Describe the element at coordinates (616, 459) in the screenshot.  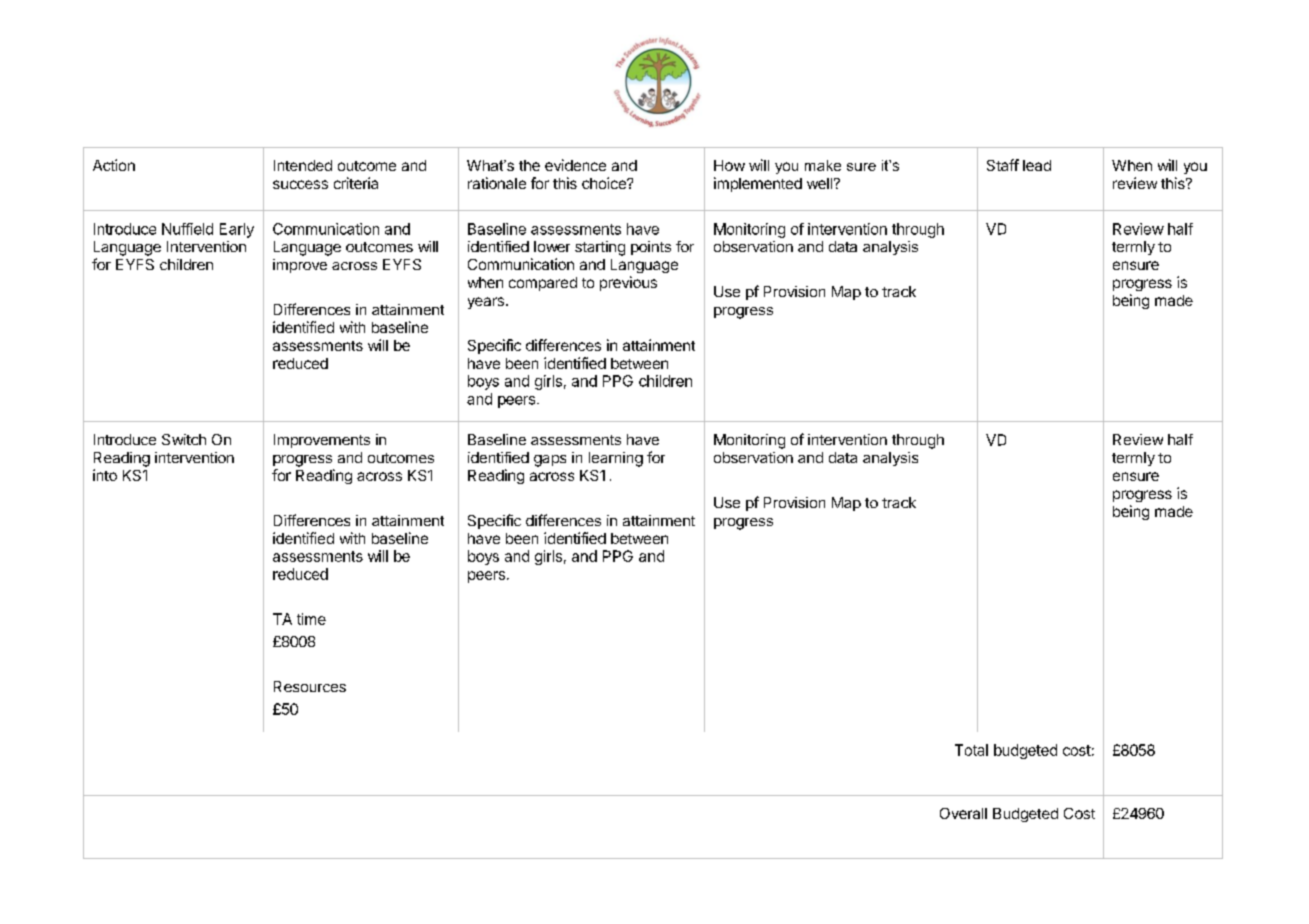
I see `learning` at that location.
